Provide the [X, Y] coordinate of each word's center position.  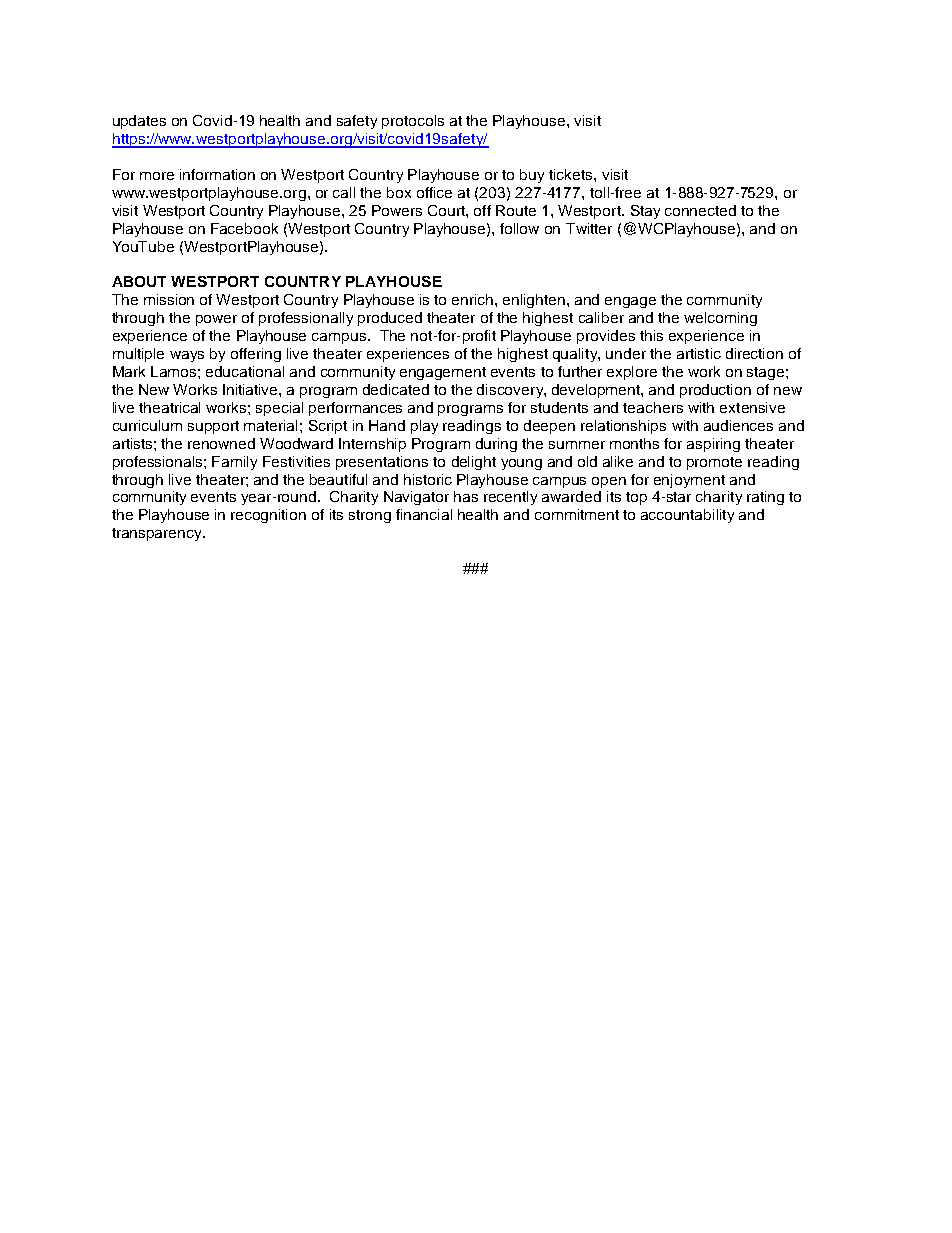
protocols [413, 122]
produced [390, 319]
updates [139, 122]
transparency [158, 534]
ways [187, 356]
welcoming [720, 319]
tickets [572, 174]
